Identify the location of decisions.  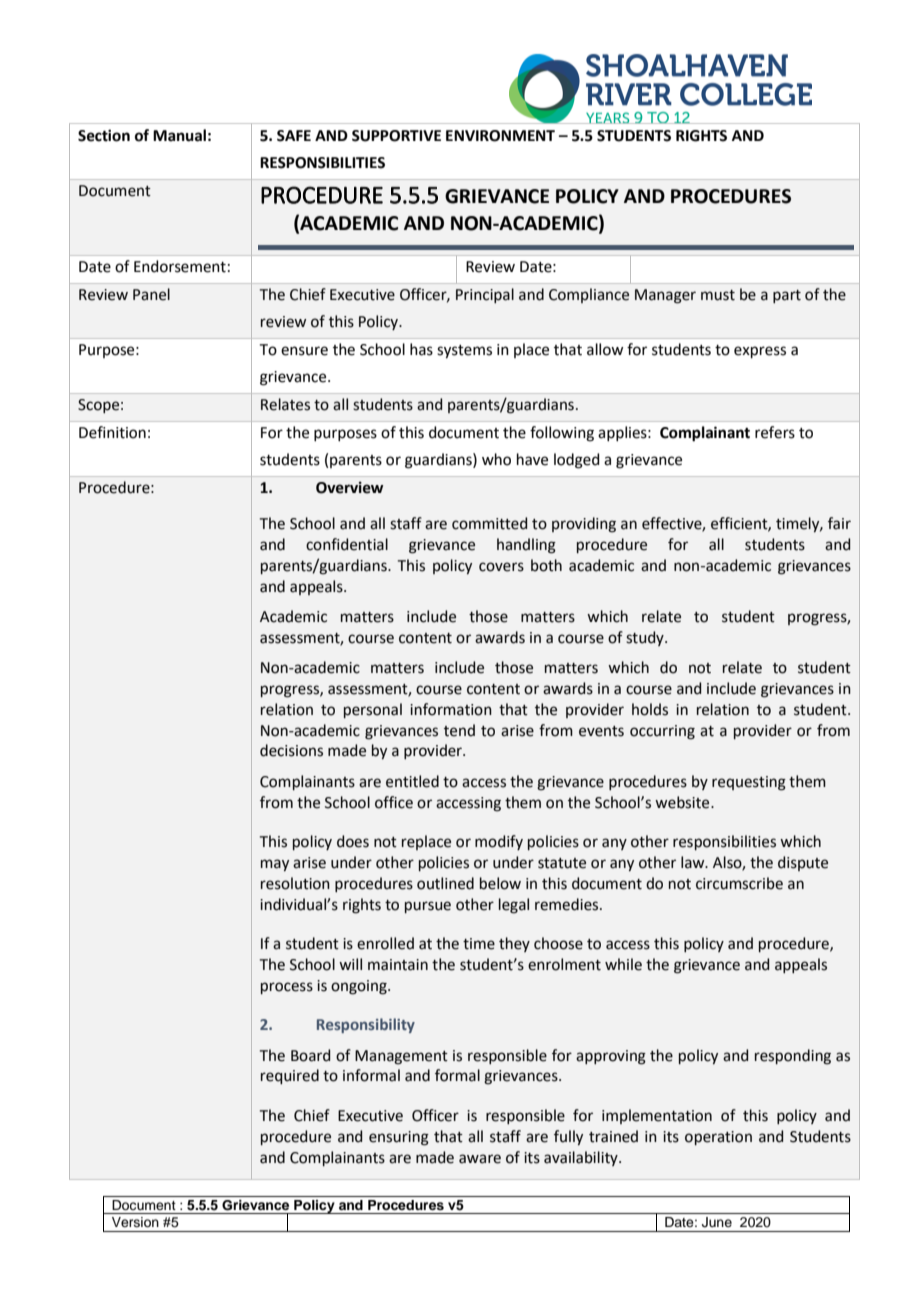
(291, 750).
